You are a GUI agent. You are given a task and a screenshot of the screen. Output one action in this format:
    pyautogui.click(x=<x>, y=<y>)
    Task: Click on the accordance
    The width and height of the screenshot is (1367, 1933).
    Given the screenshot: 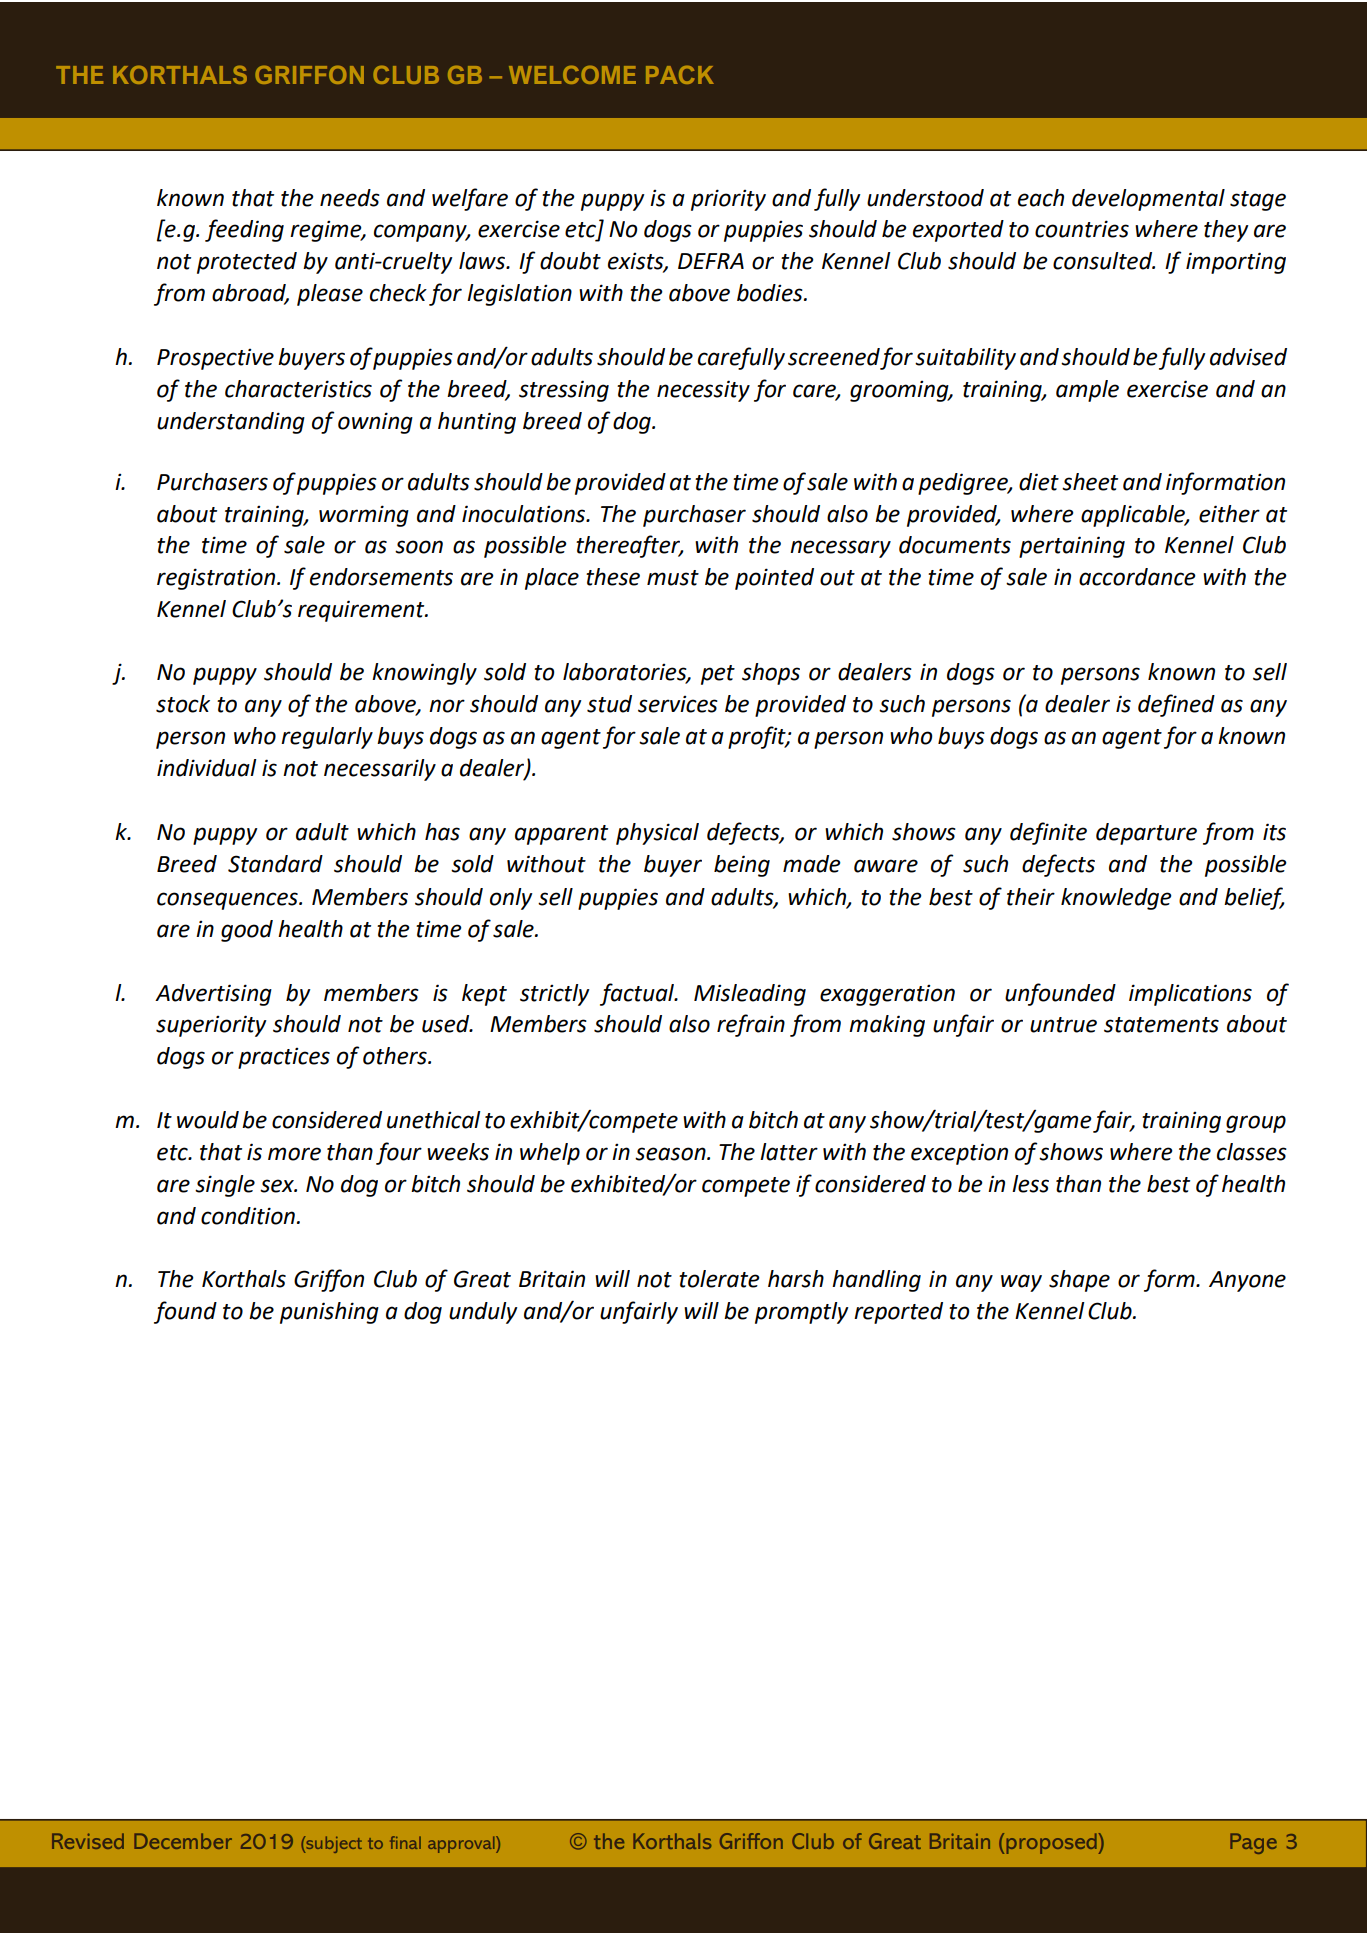 What is the action you would take?
    pyautogui.click(x=1137, y=577)
